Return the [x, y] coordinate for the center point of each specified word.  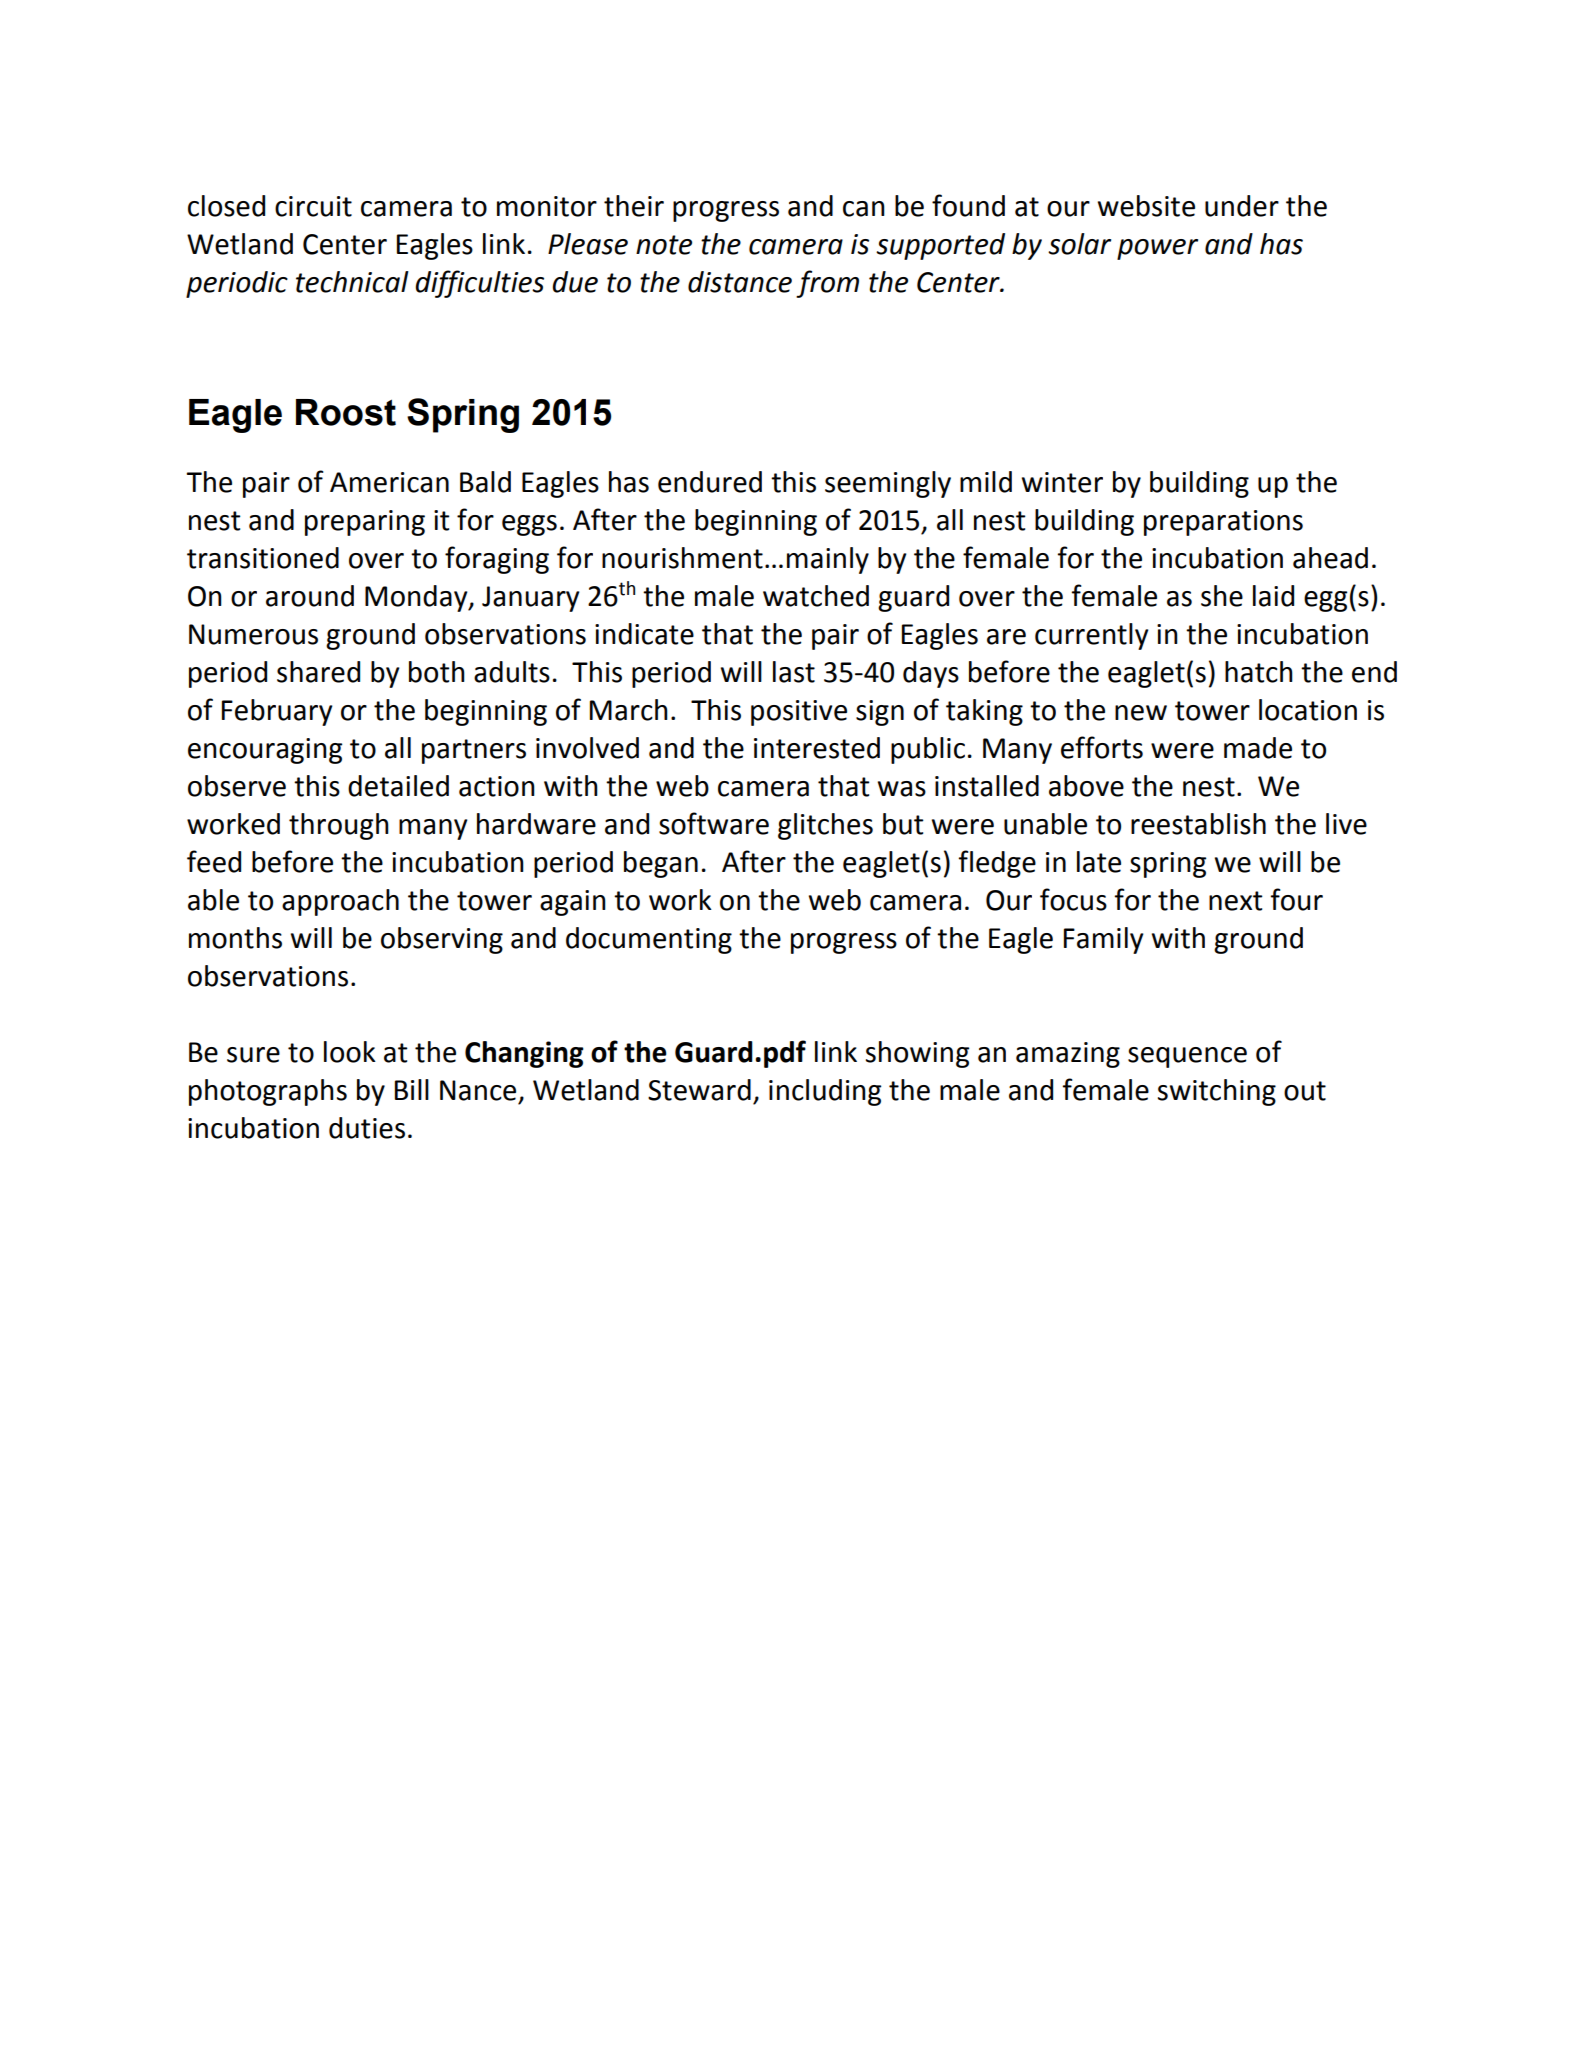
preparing [365, 523]
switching [1217, 1092]
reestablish [1198, 824]
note [664, 245]
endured [710, 482]
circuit [313, 206]
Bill [412, 1089]
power [1157, 249]
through [339, 826]
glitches [825, 826]
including [825, 1092]
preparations [1223, 523]
